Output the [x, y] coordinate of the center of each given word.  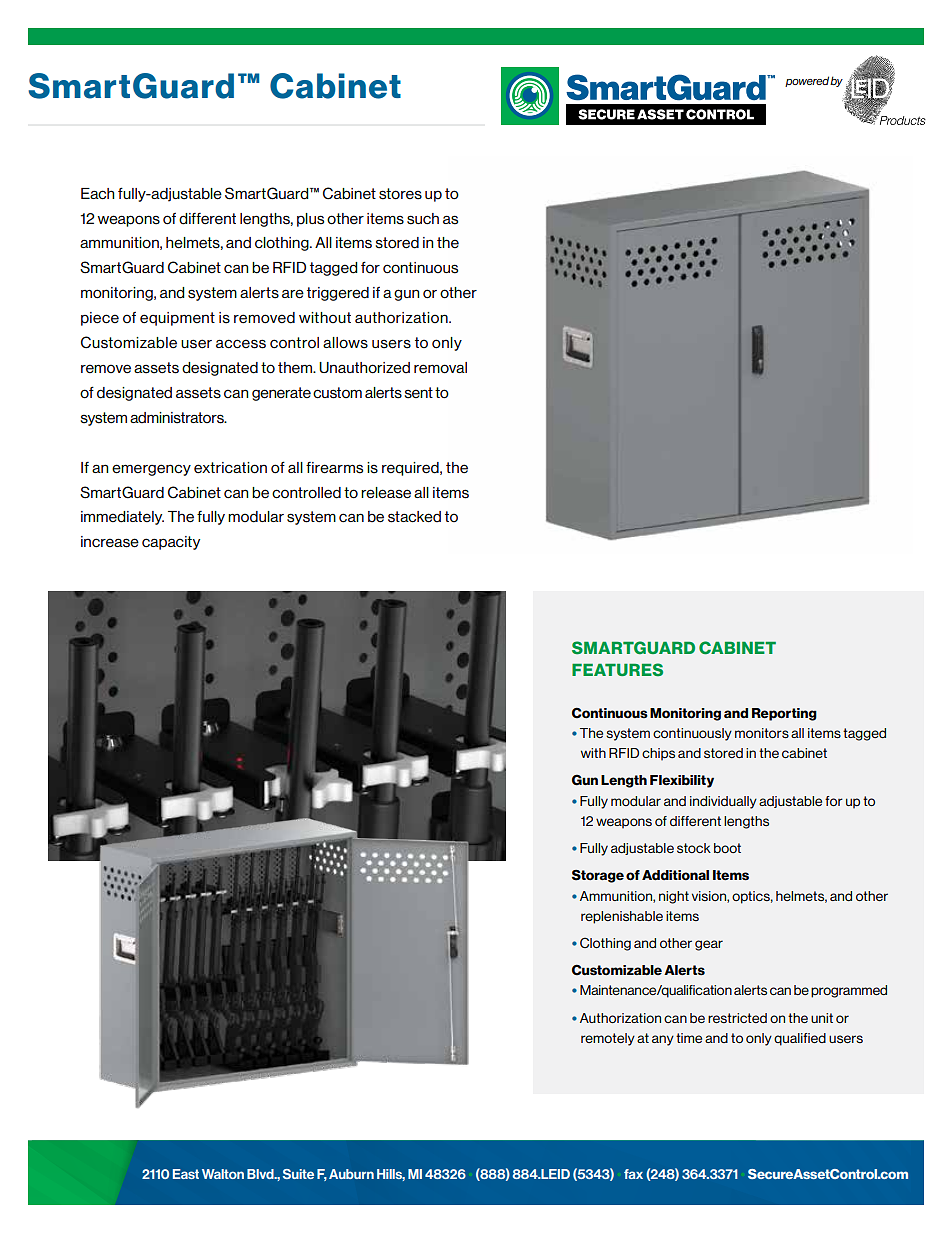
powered [808, 81]
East [186, 1174]
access [241, 344]
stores [400, 194]
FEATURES [617, 669]
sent [418, 393]
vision [710, 897]
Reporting [784, 714]
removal [440, 368]
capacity [171, 543]
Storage [598, 876]
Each [97, 194]
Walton [223, 1174]
